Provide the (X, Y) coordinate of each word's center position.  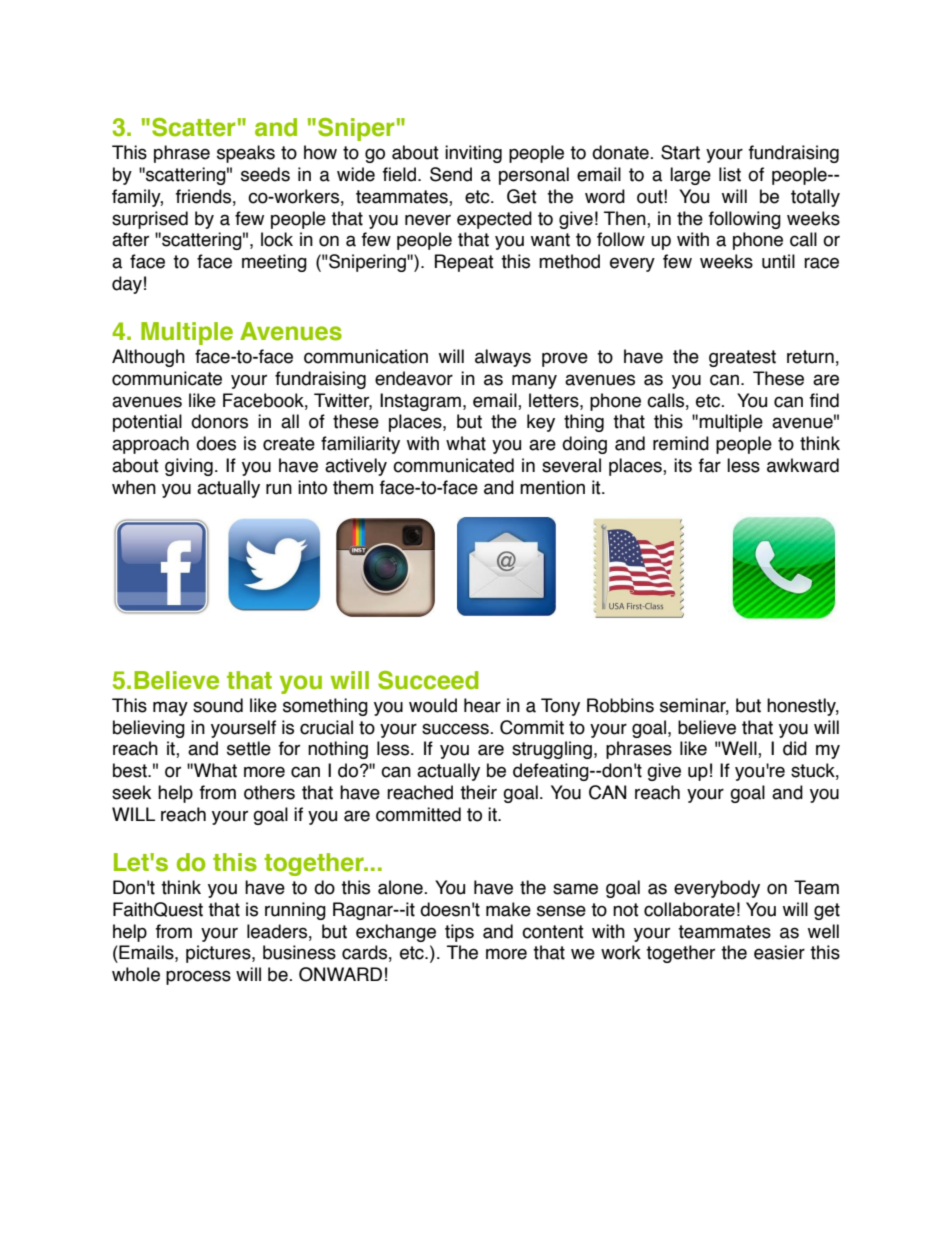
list (730, 174)
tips (459, 933)
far (710, 465)
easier (779, 952)
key (541, 423)
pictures (219, 954)
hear (482, 705)
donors (219, 421)
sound (218, 705)
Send (451, 174)
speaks (246, 154)
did (795, 748)
